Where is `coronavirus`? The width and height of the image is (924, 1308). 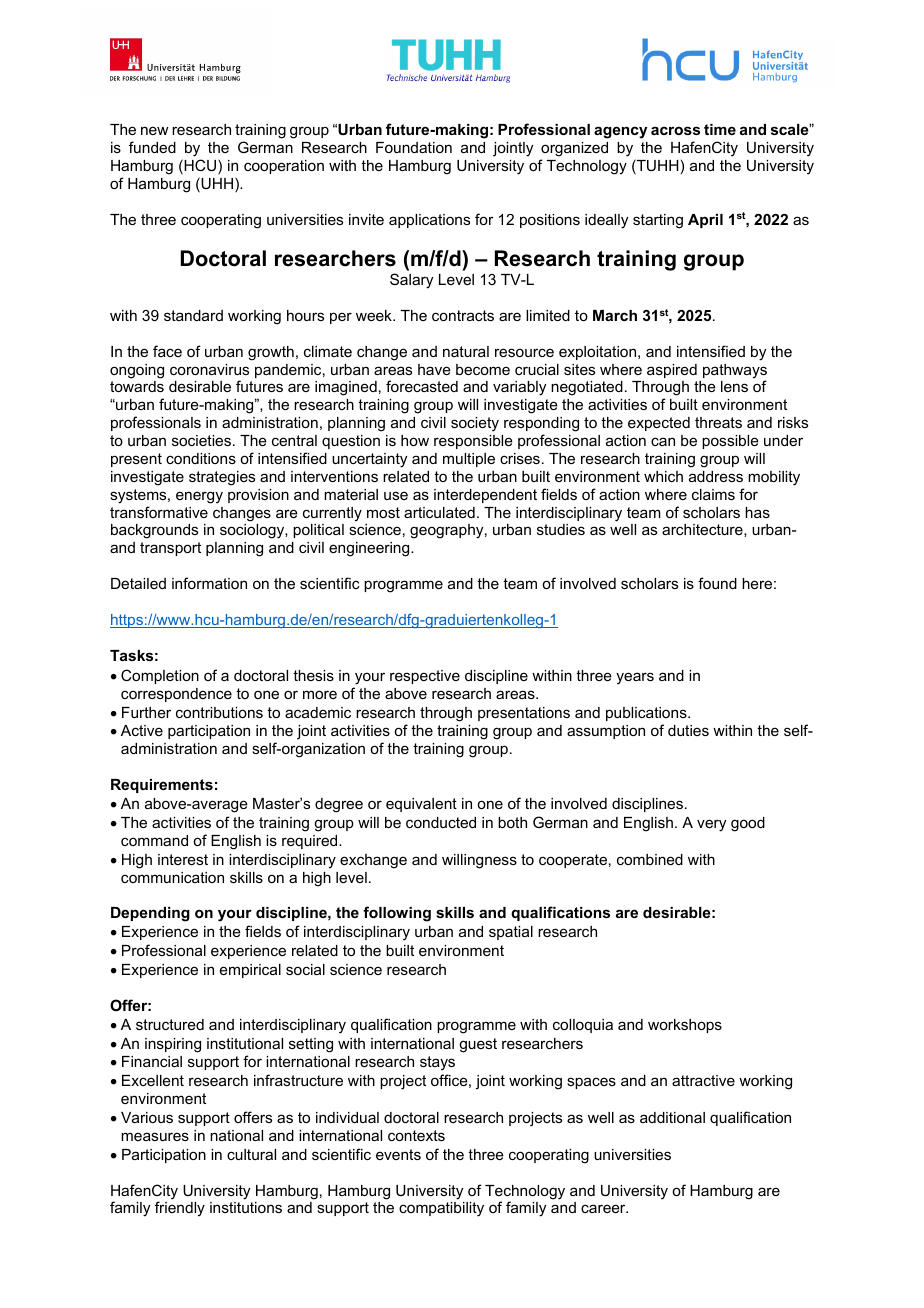
coronavirus is located at coordinates (209, 369).
